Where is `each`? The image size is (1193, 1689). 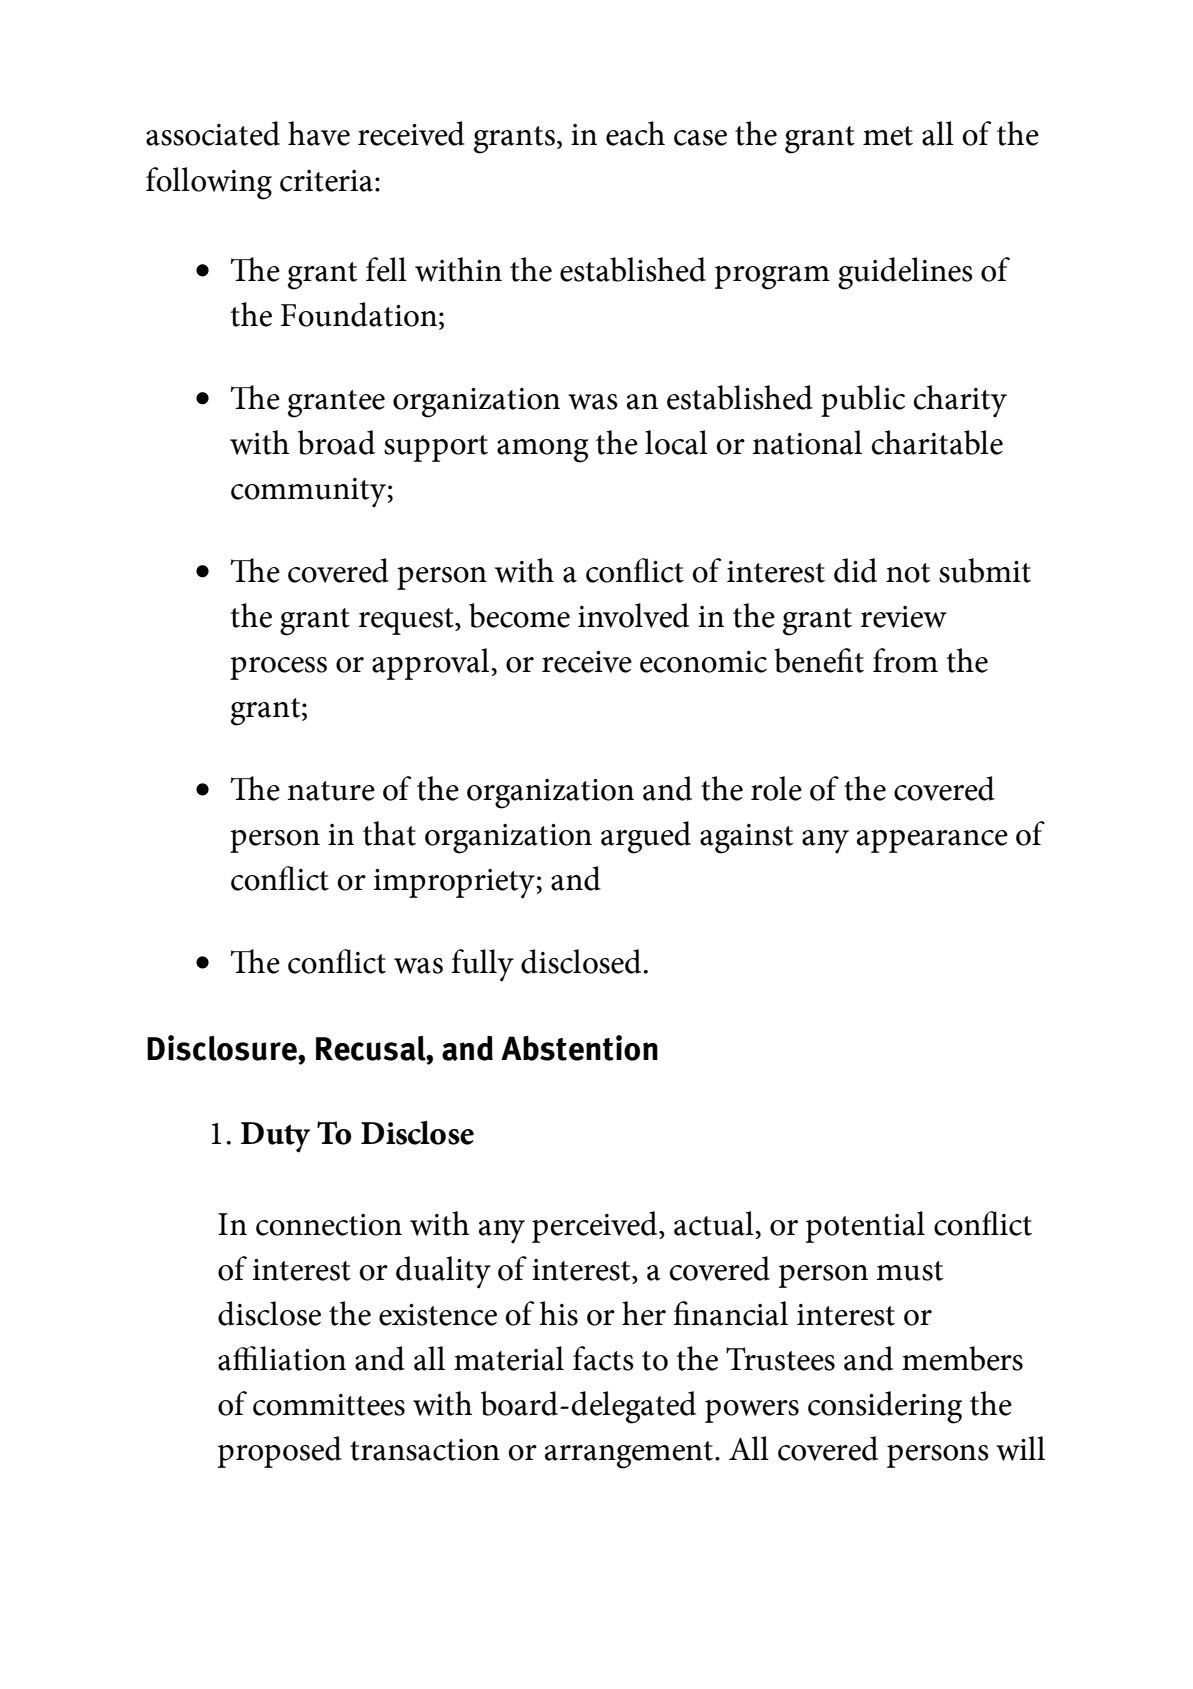
each is located at coordinates (635, 133).
